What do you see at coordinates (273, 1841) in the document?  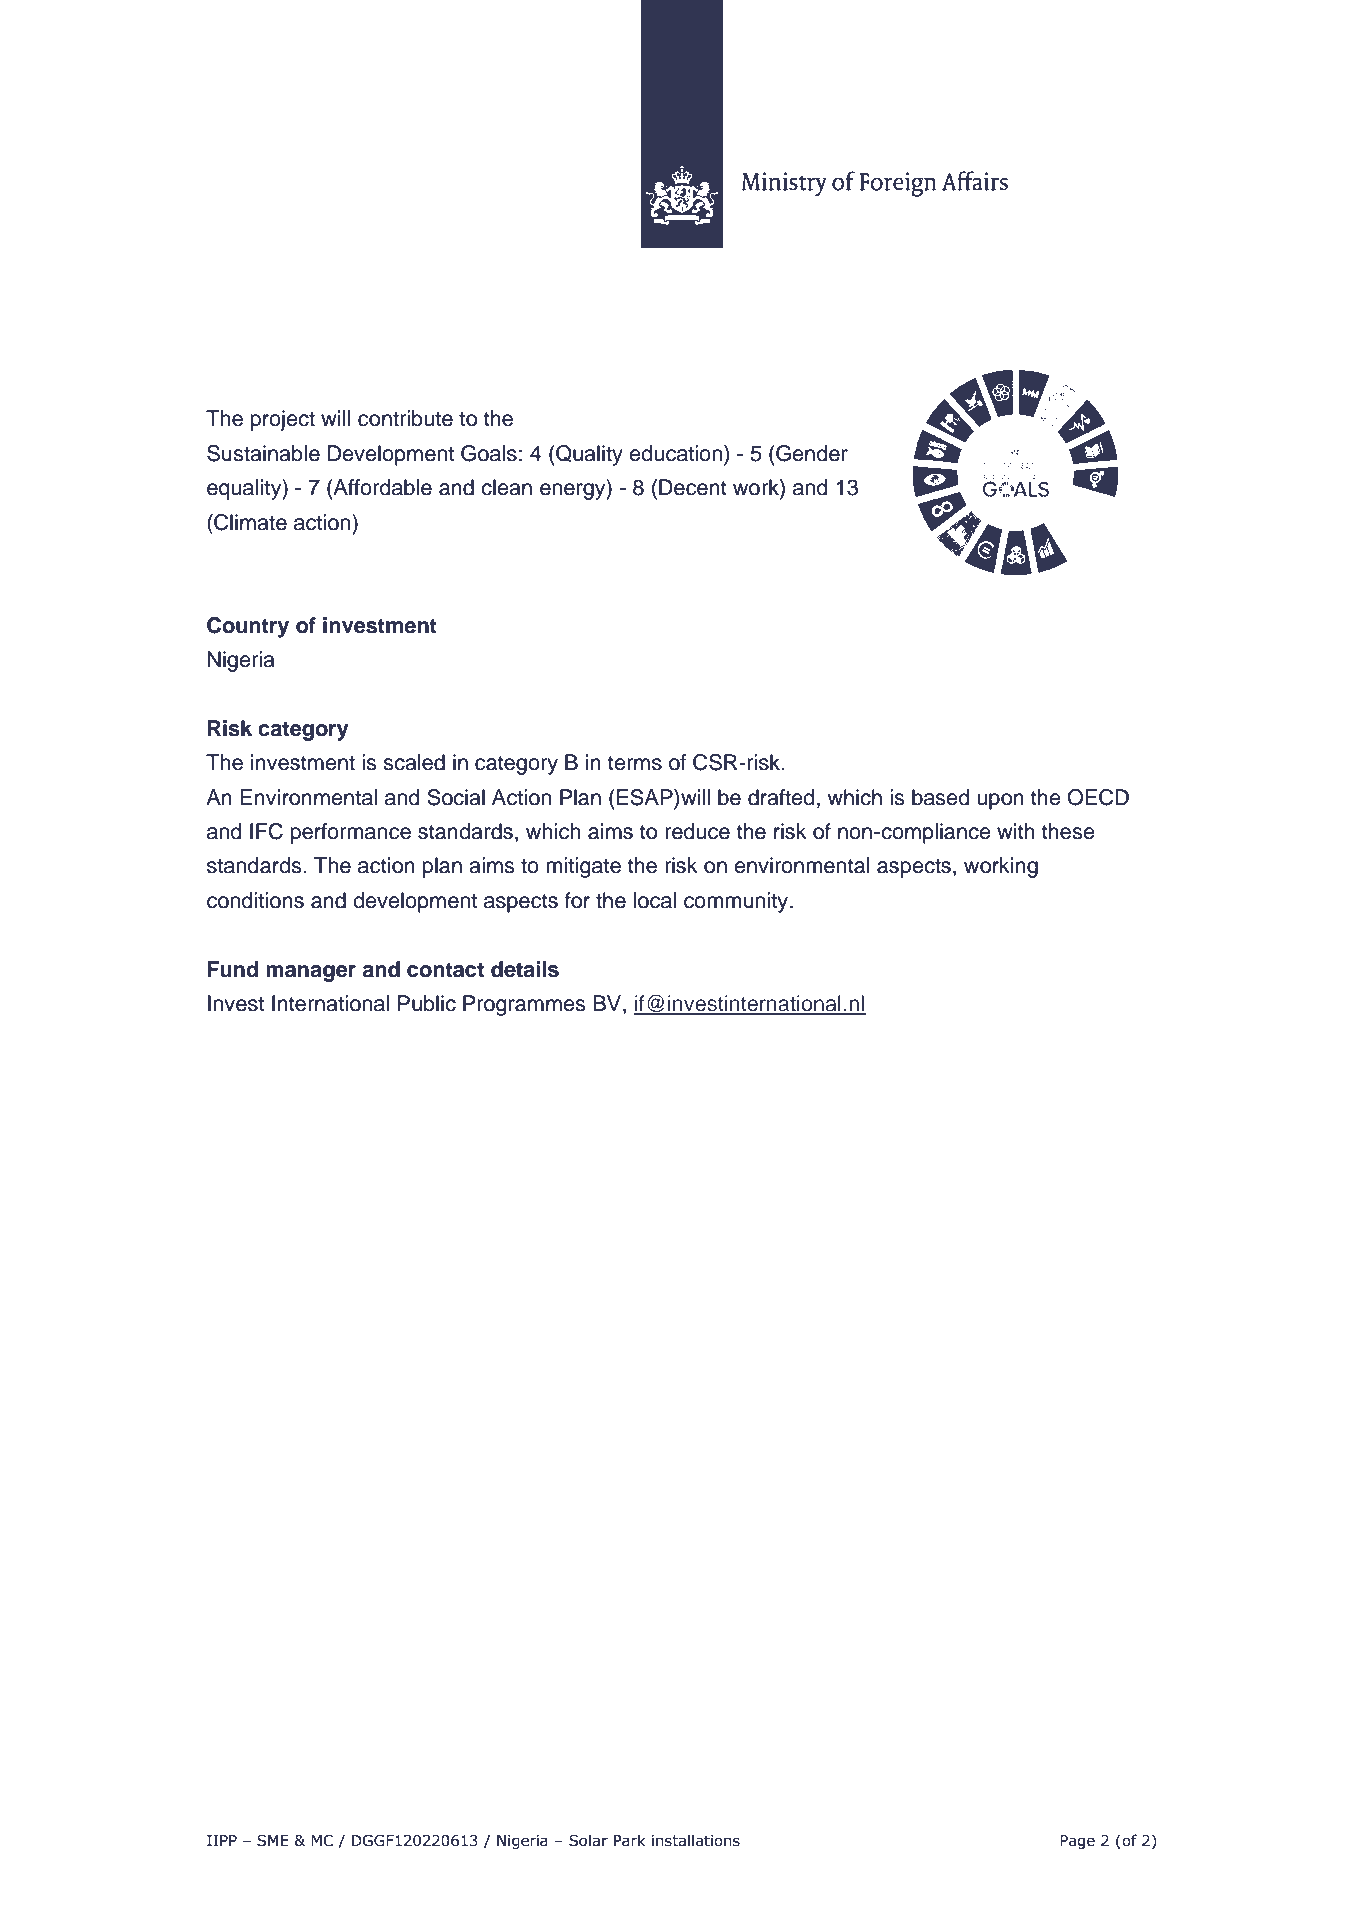 I see `SME` at bounding box center [273, 1841].
